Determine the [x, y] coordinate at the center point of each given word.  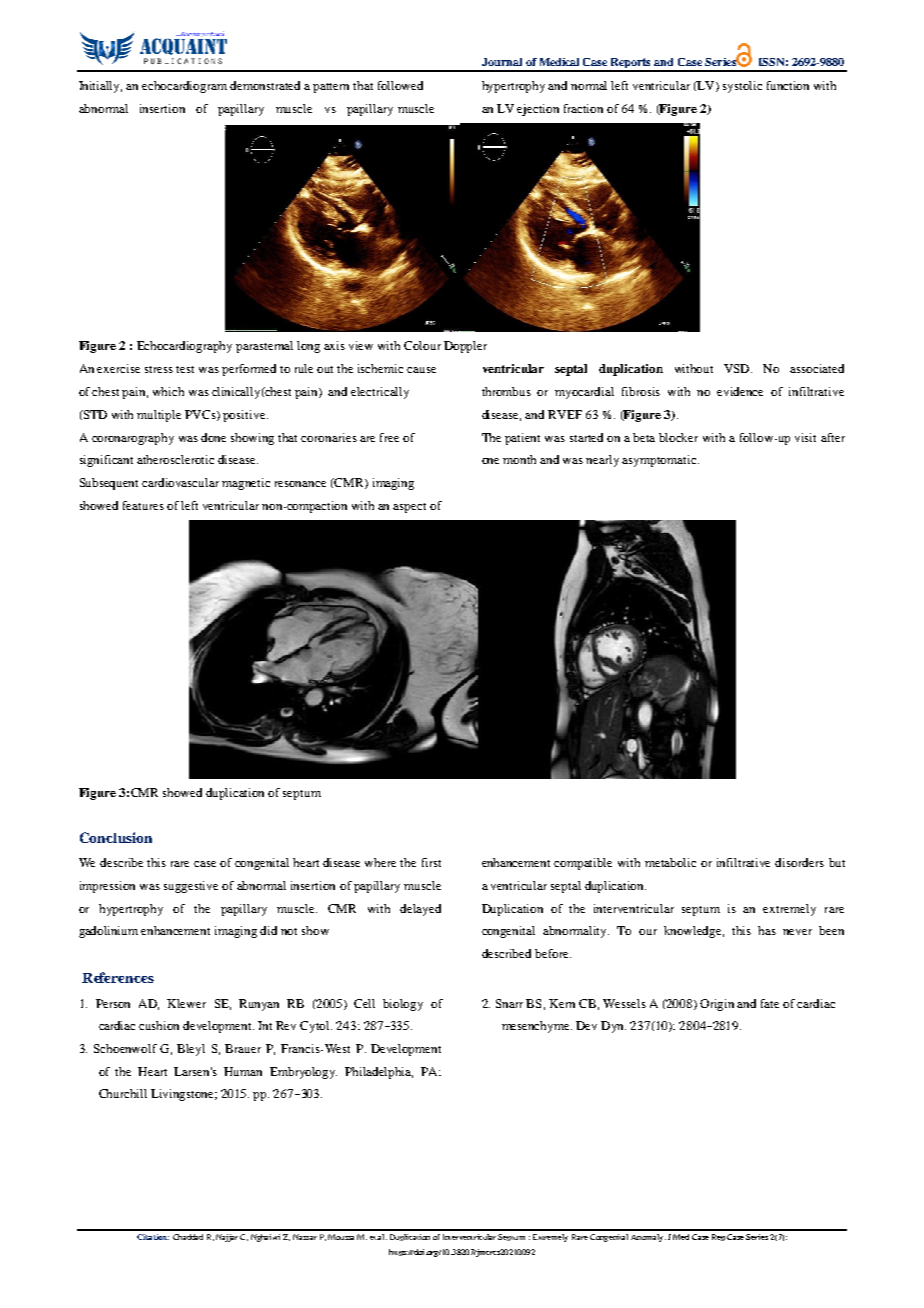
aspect [409, 508]
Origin [717, 1005]
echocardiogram [184, 87]
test [185, 369]
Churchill [123, 1093]
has [767, 930]
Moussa [341, 1237]
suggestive [191, 887]
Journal [502, 62]
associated [817, 368]
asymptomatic [660, 461]
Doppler [465, 347]
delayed [420, 910]
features [143, 505]
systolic [742, 87]
